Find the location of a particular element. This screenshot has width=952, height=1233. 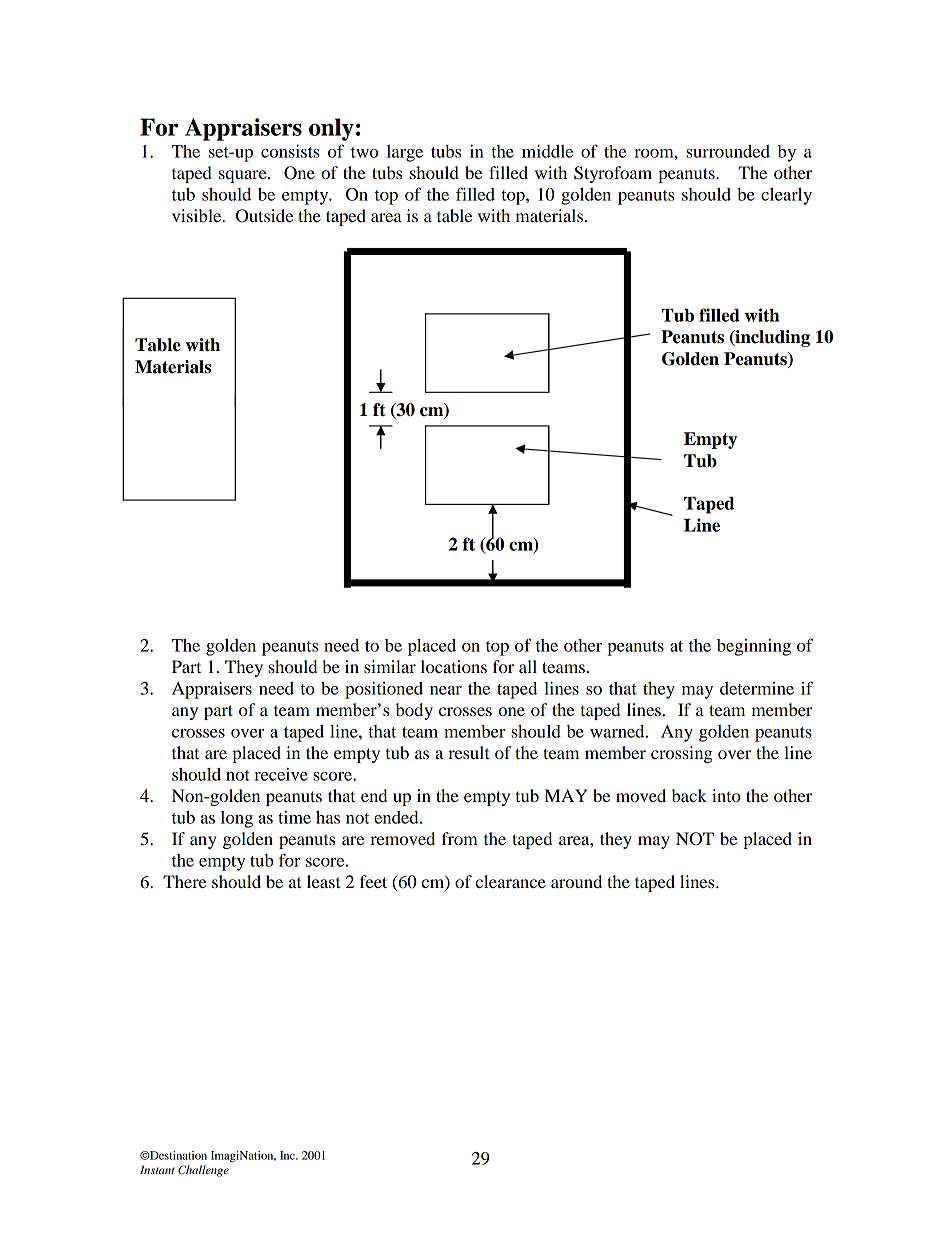

locations is located at coordinates (454, 666).
